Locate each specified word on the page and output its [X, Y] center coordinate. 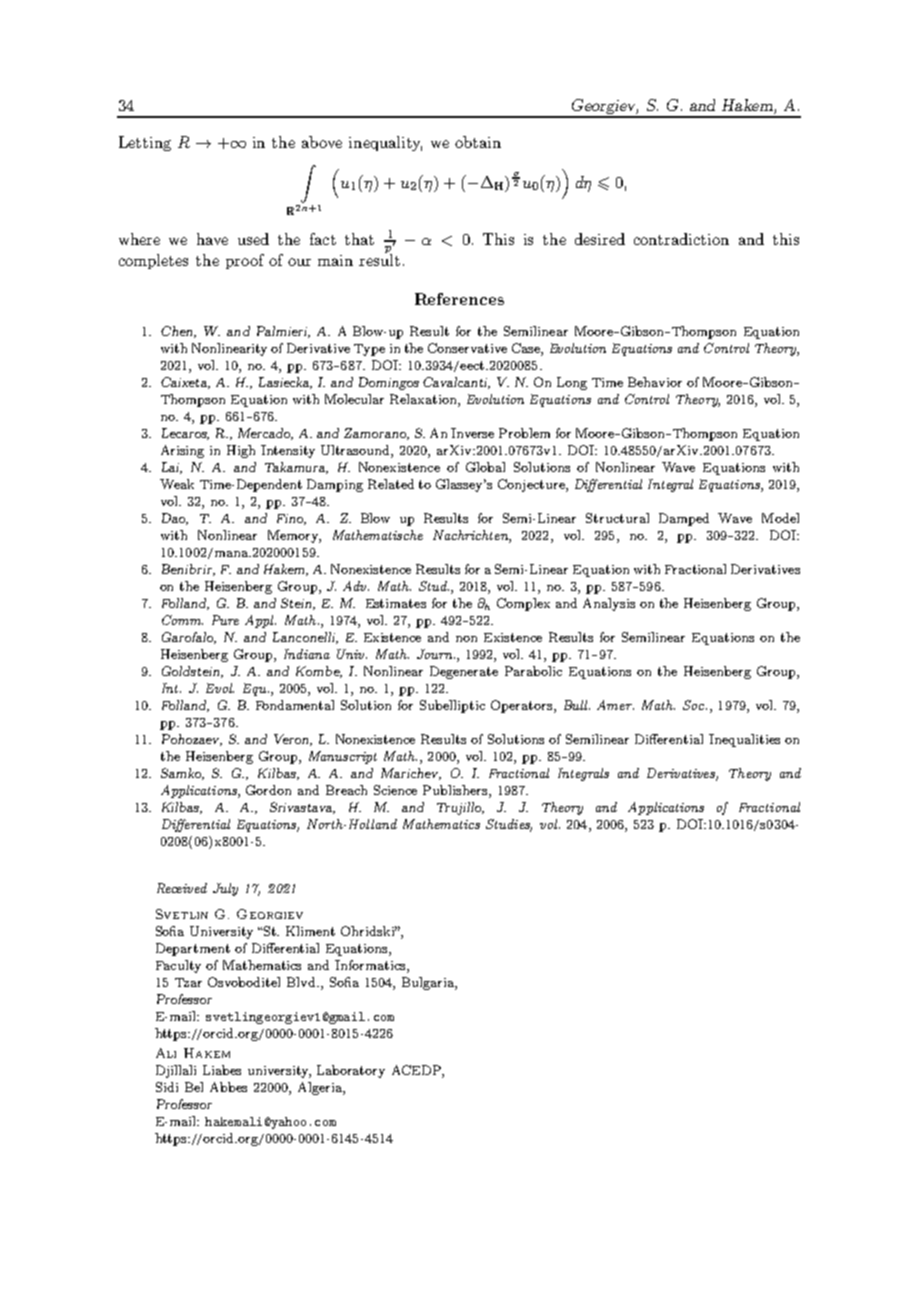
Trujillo [460, 808]
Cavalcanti [456, 383]
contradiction [681, 239]
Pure [225, 620]
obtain [478, 142]
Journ [436, 654]
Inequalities [744, 740]
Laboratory [351, 1071]
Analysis [609, 604]
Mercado [265, 434]
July [225, 889]
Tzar [188, 982]
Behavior [655, 382]
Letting [145, 143]
